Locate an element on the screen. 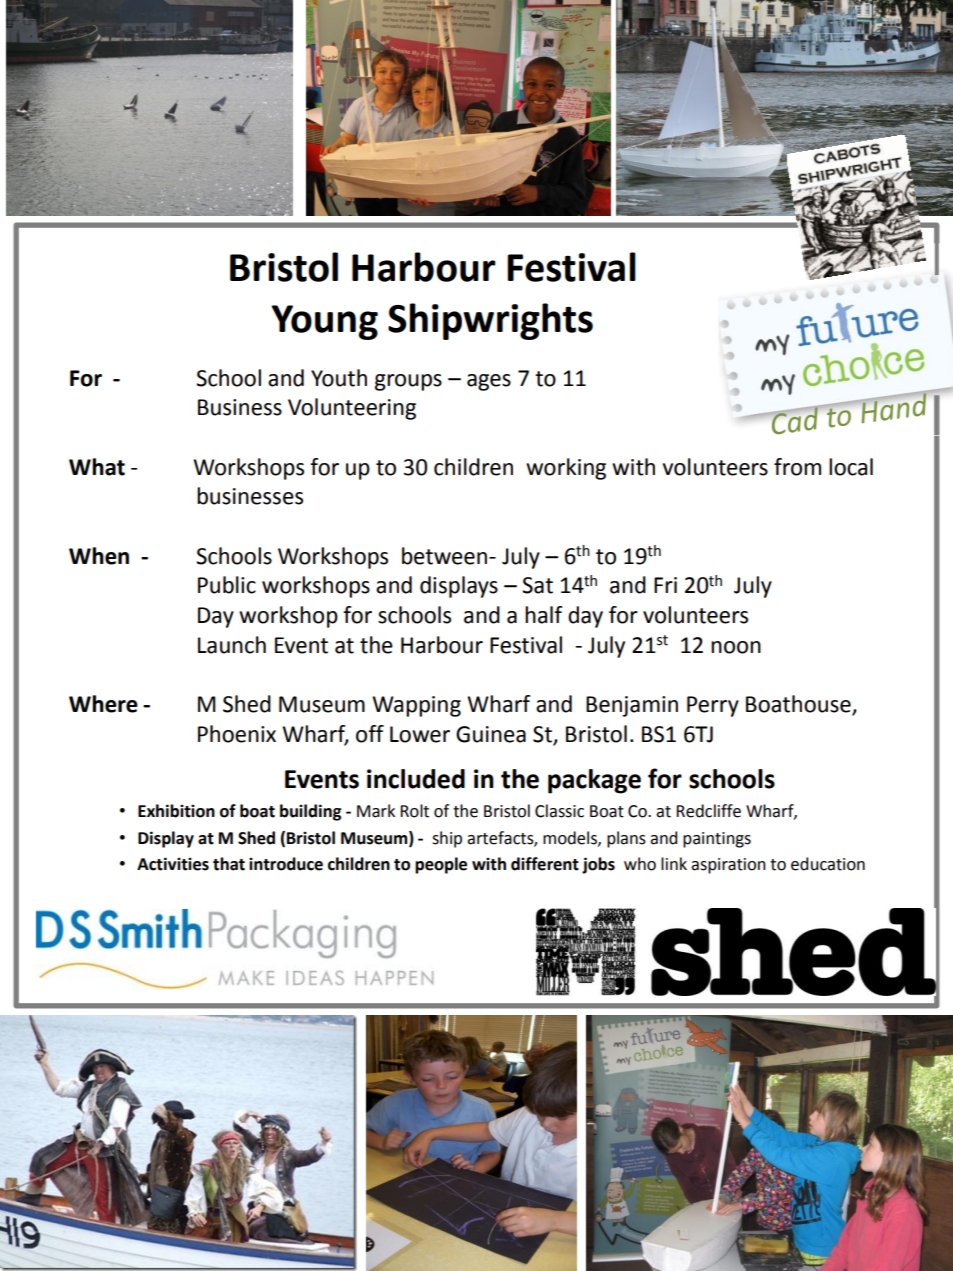  Activities is located at coordinates (173, 864).
